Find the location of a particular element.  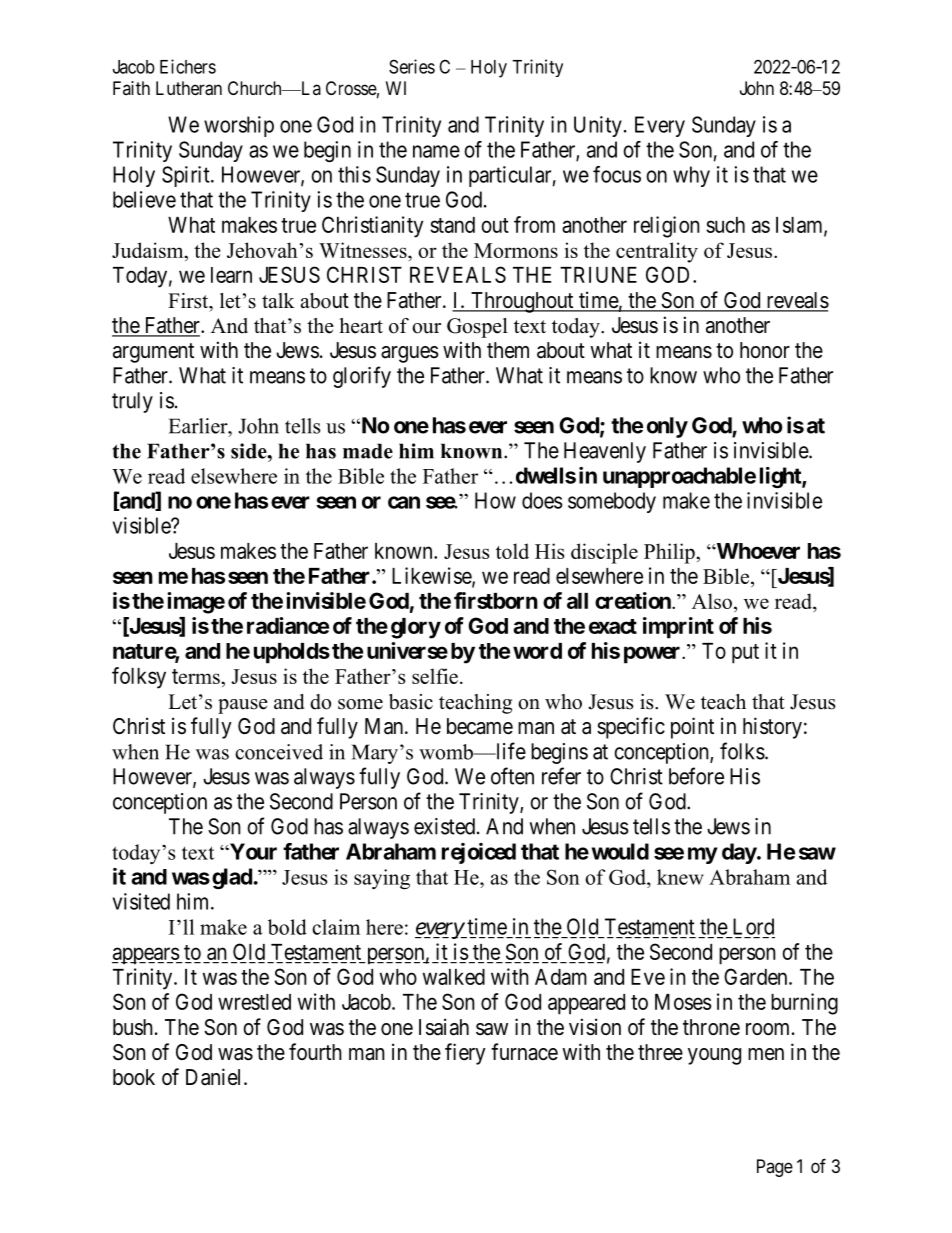

Lord is located at coordinates (753, 926).
